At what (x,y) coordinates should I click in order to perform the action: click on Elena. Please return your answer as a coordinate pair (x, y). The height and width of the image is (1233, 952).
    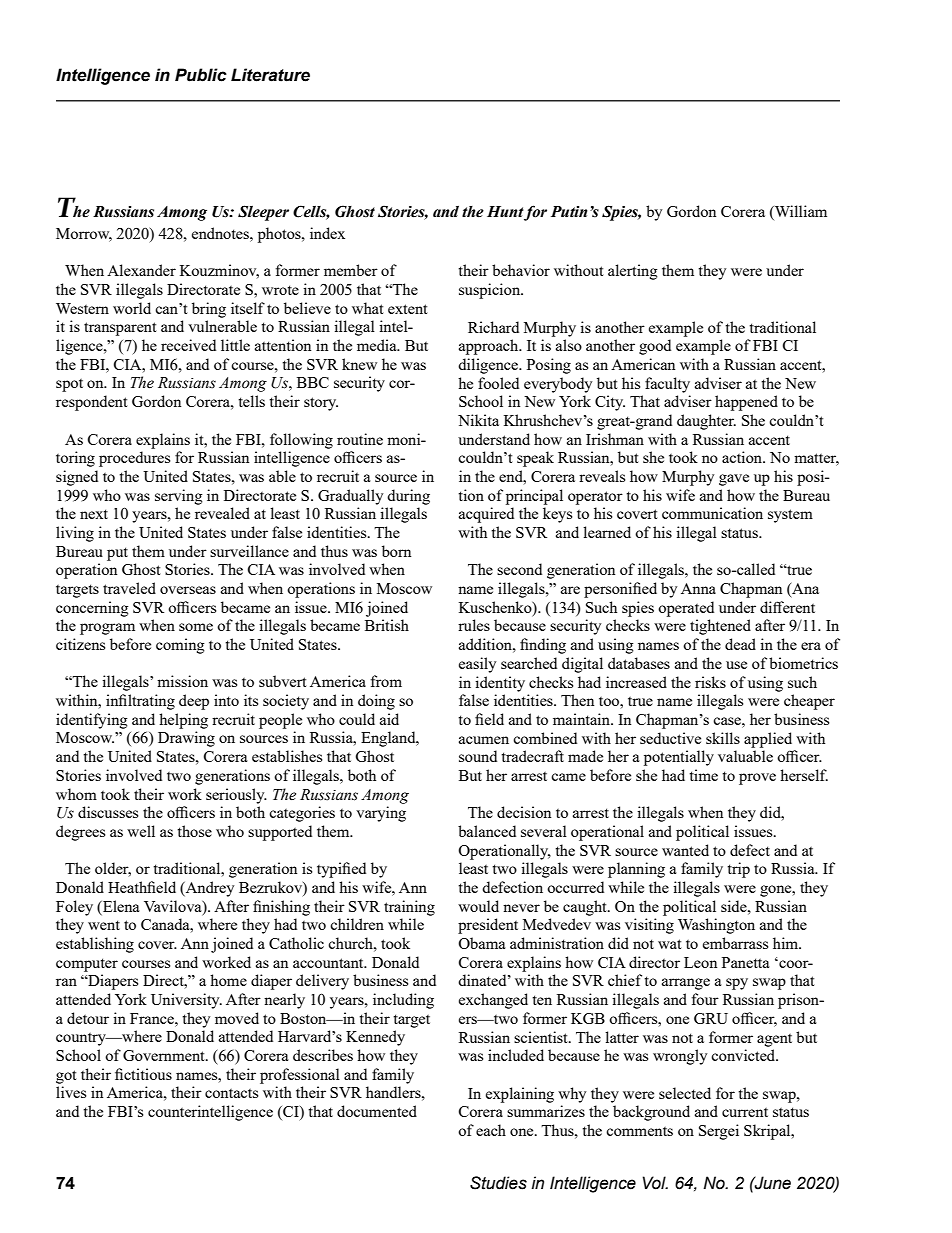
    Looking at the image, I should click on (120, 906).
